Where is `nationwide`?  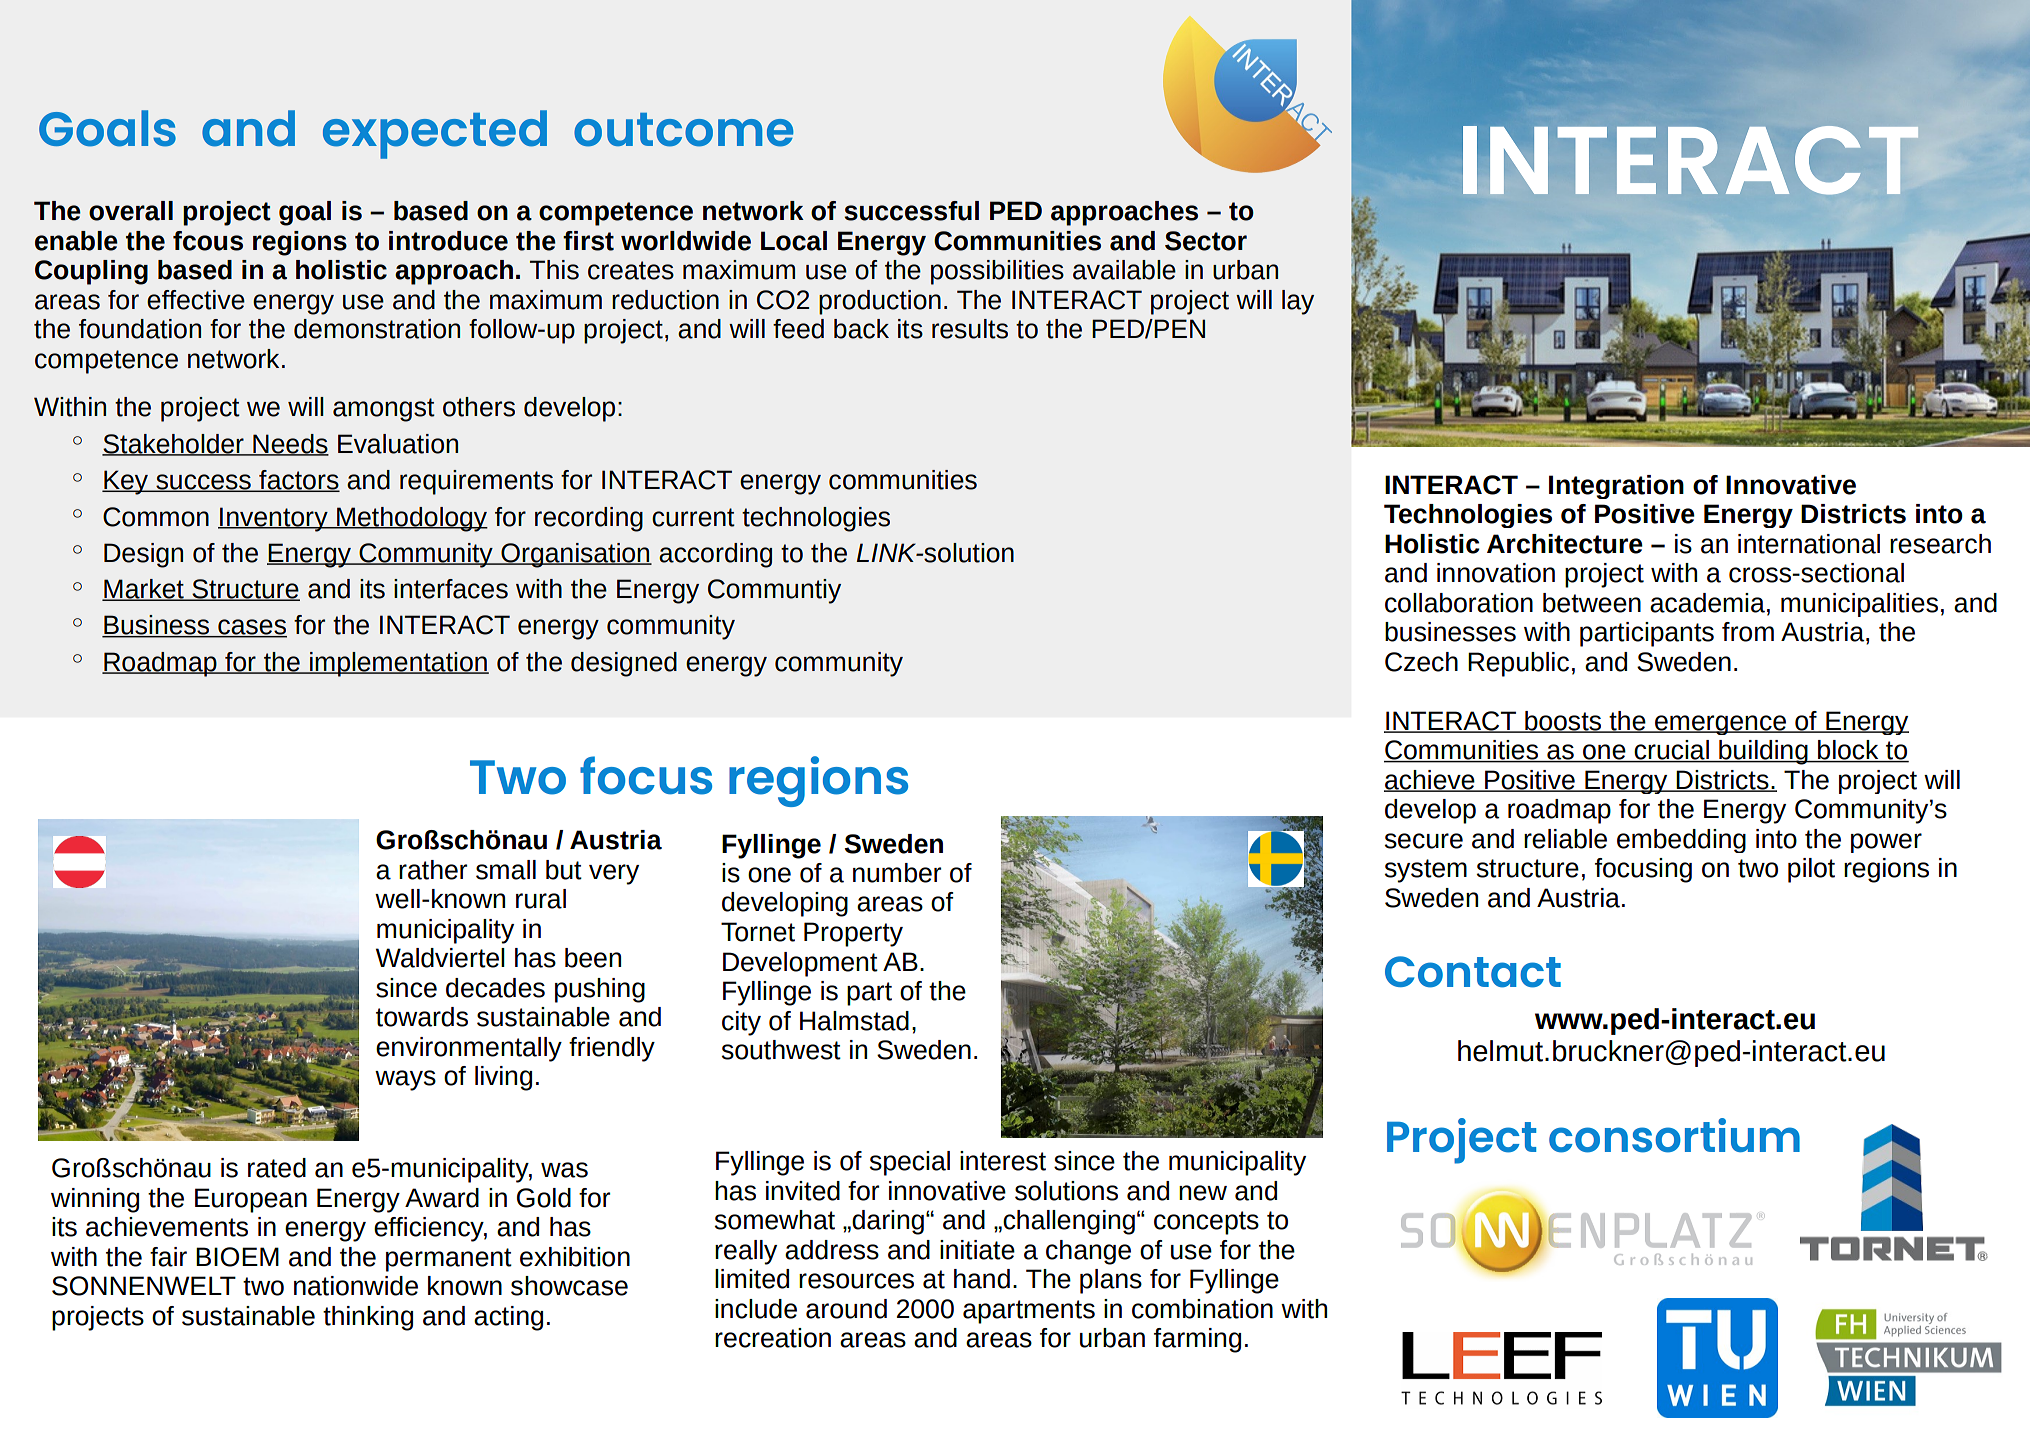
nationwide is located at coordinates (356, 1286).
